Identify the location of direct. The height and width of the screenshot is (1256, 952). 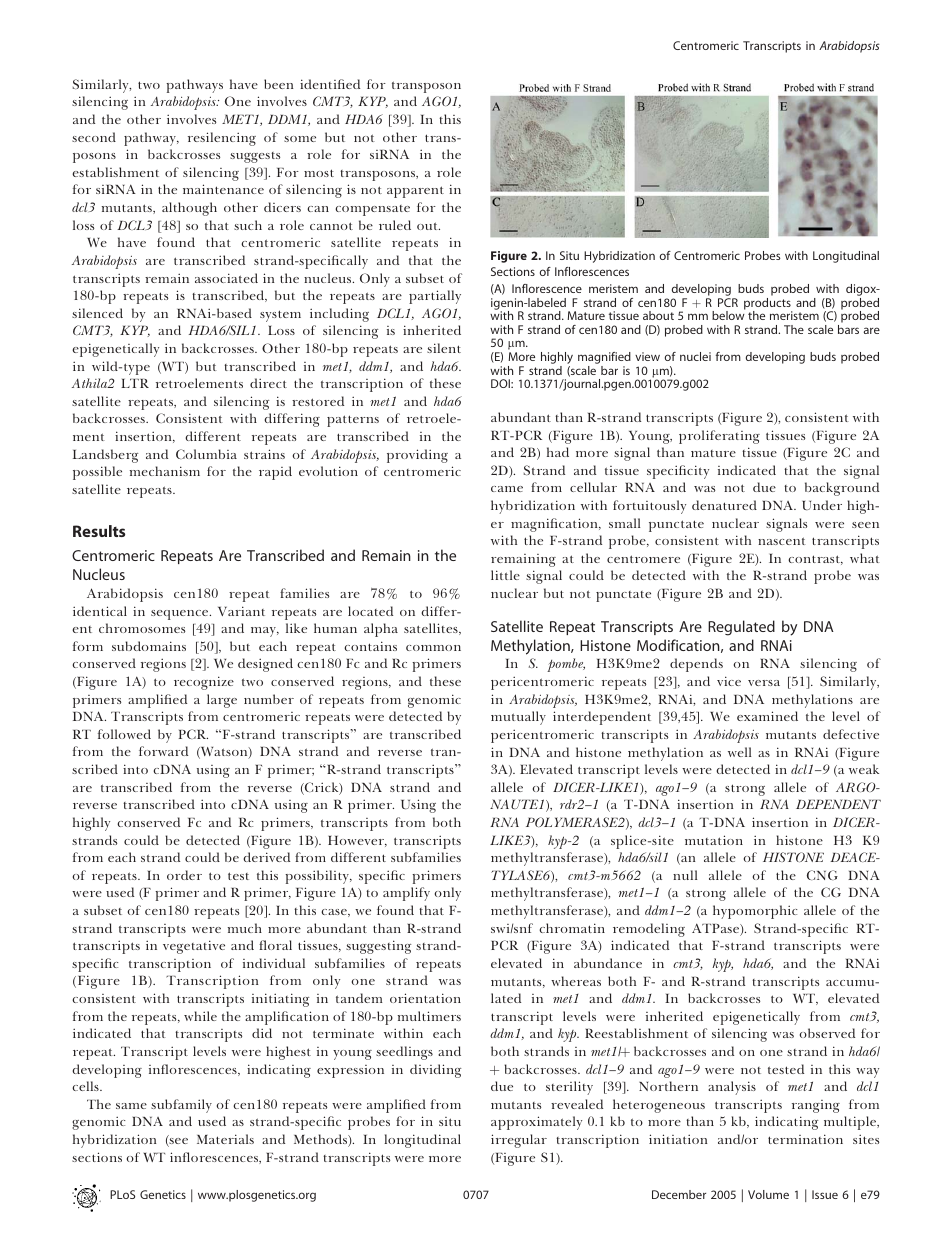
(268, 383).
